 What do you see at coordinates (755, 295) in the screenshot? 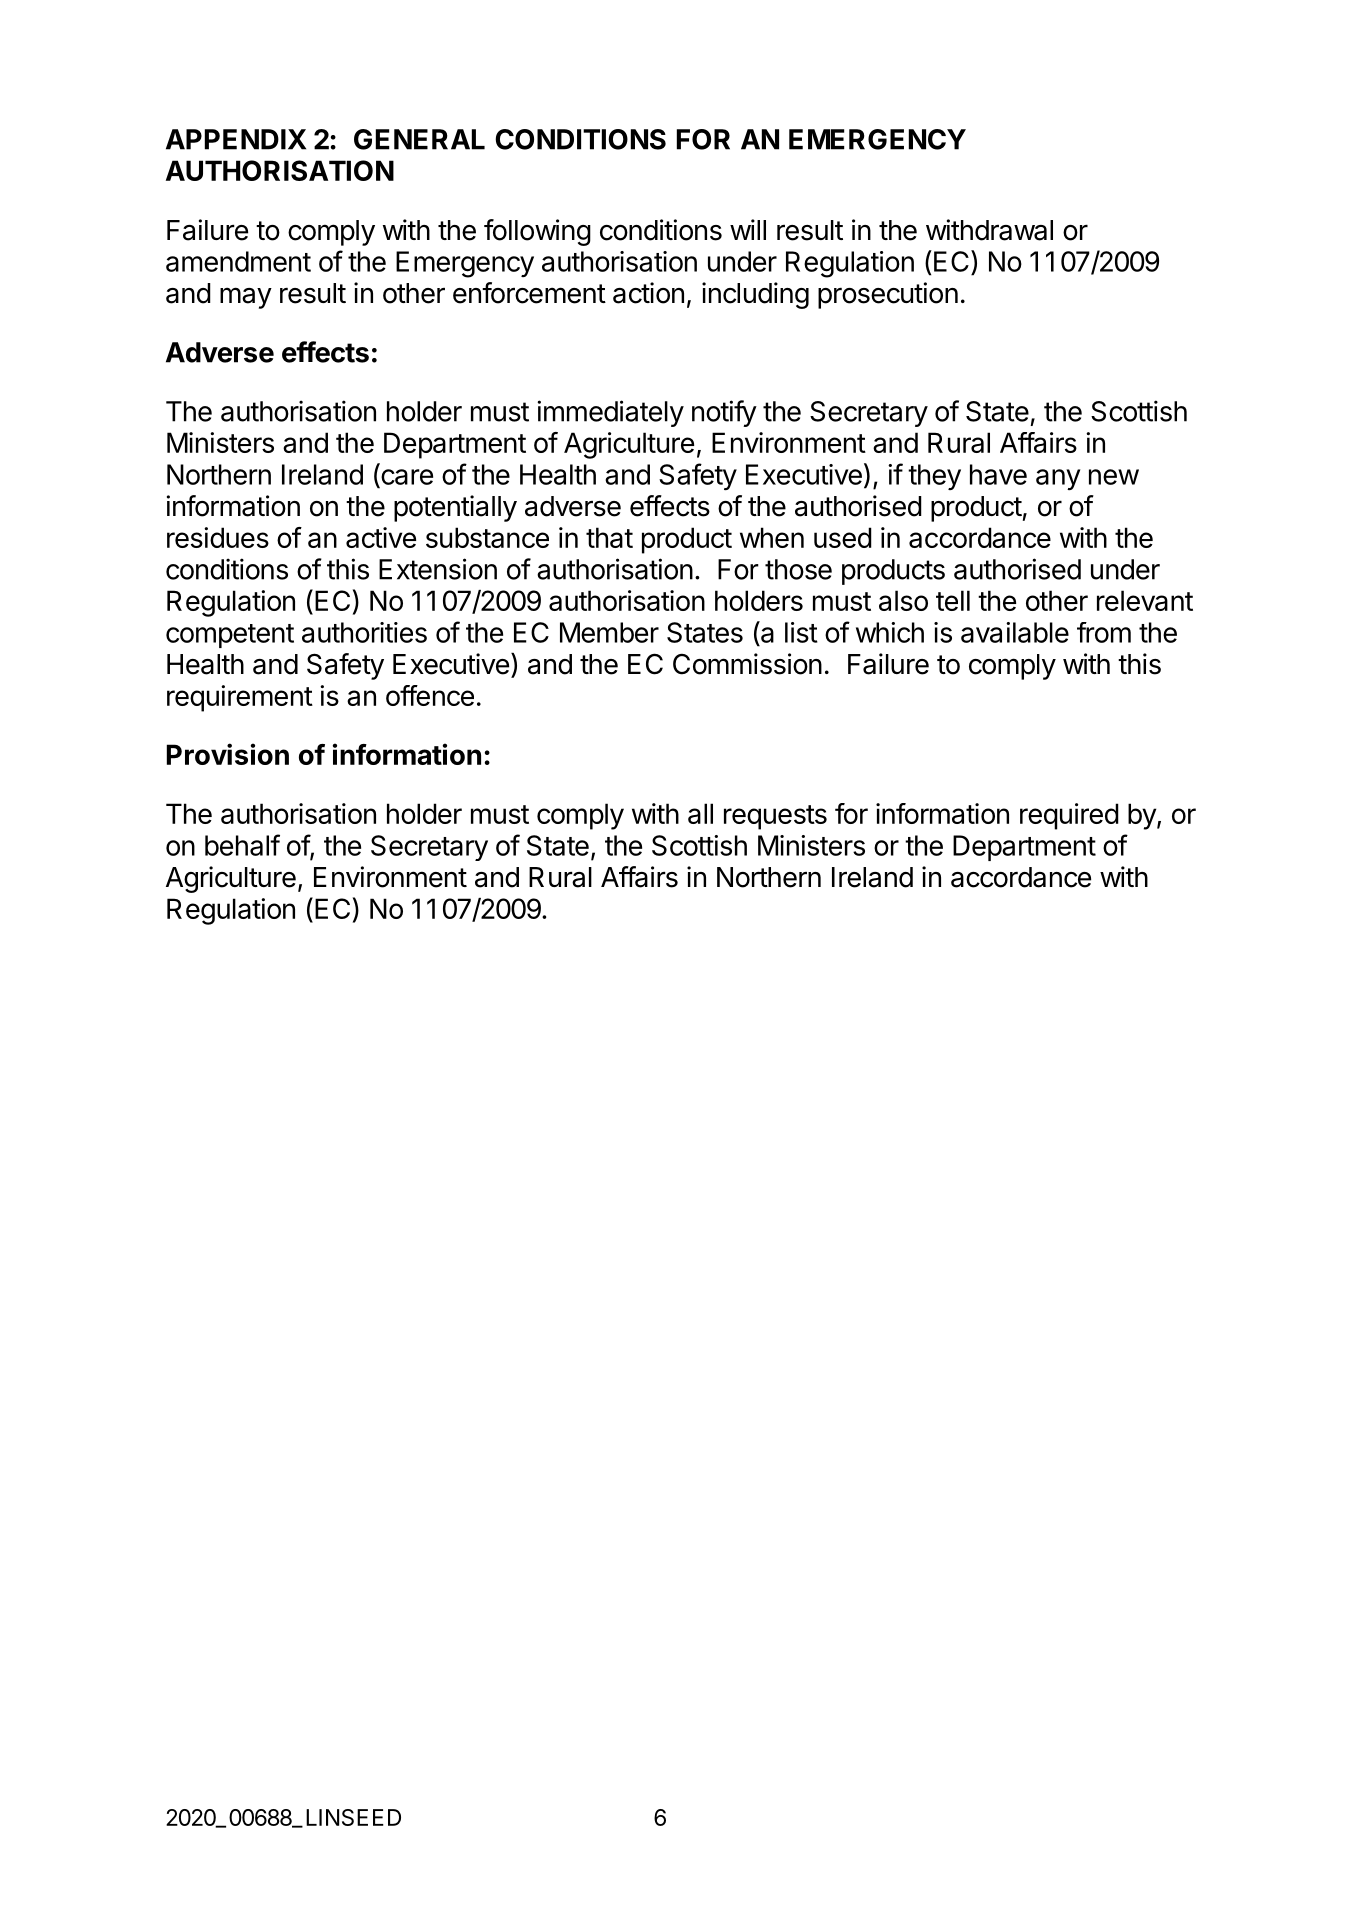
I see `including` at bounding box center [755, 295].
